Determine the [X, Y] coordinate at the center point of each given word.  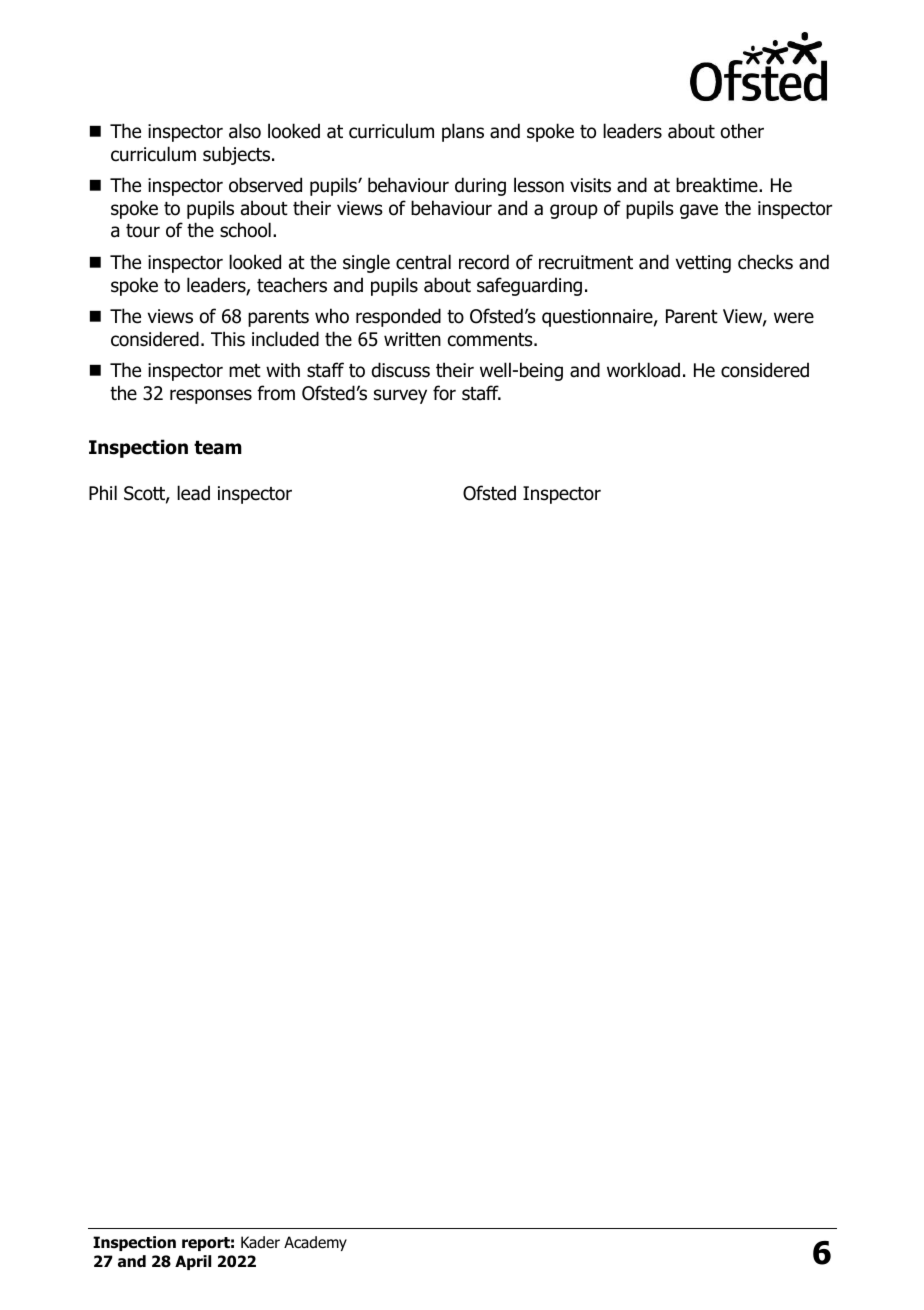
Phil [103, 492]
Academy [315, 1243]
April [193, 1262]
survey [400, 396]
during [480, 186]
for [444, 393]
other [742, 131]
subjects [238, 155]
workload [643, 370]
